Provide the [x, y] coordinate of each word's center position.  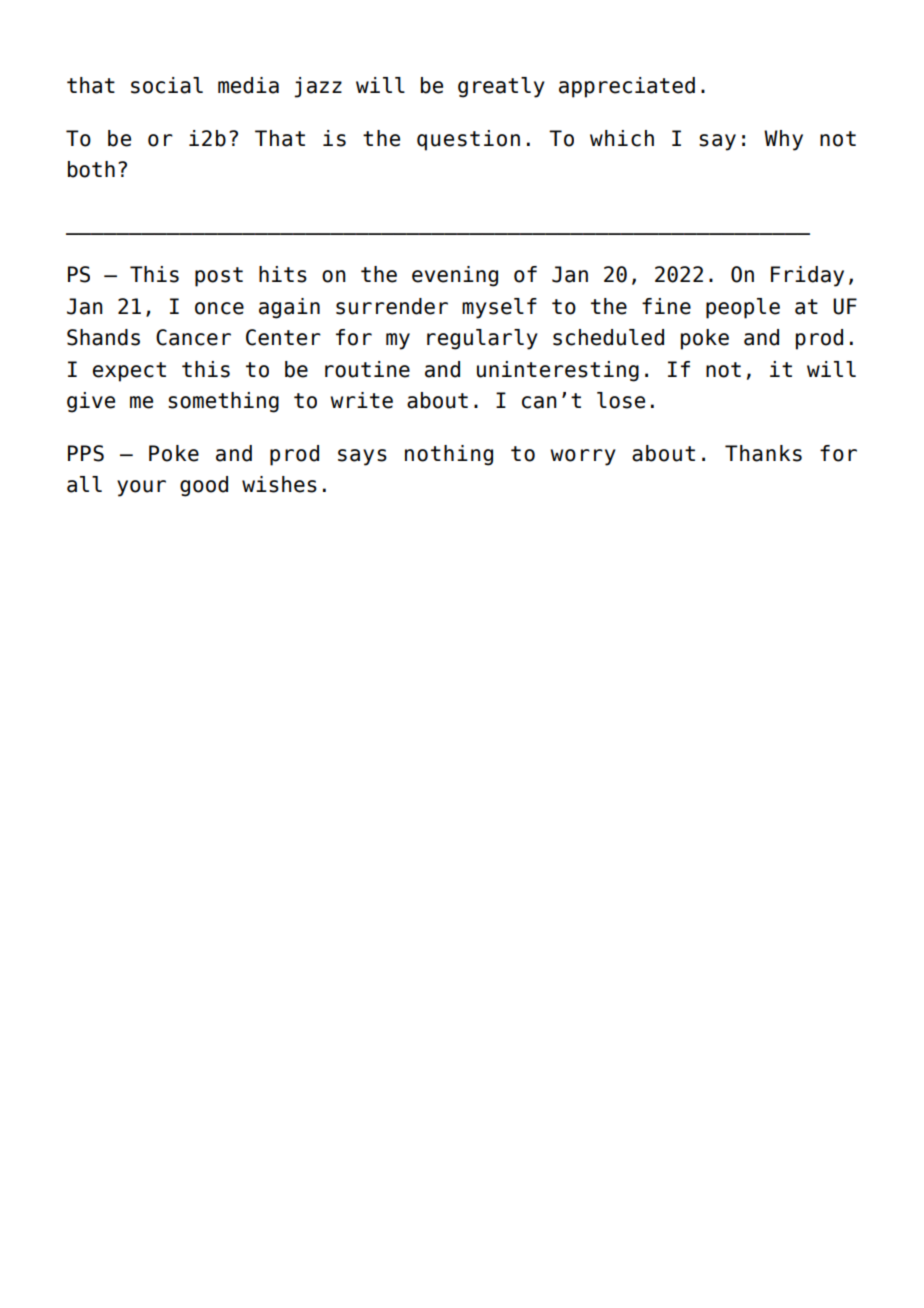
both [91, 169]
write [361, 400]
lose [621, 400]
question [468, 140]
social [167, 85]
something [223, 402]
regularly [482, 339]
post [219, 277]
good [204, 486]
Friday [807, 276]
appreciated [627, 87]
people [743, 308]
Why [783, 140]
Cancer [193, 337]
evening [455, 276]
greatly [501, 87]
